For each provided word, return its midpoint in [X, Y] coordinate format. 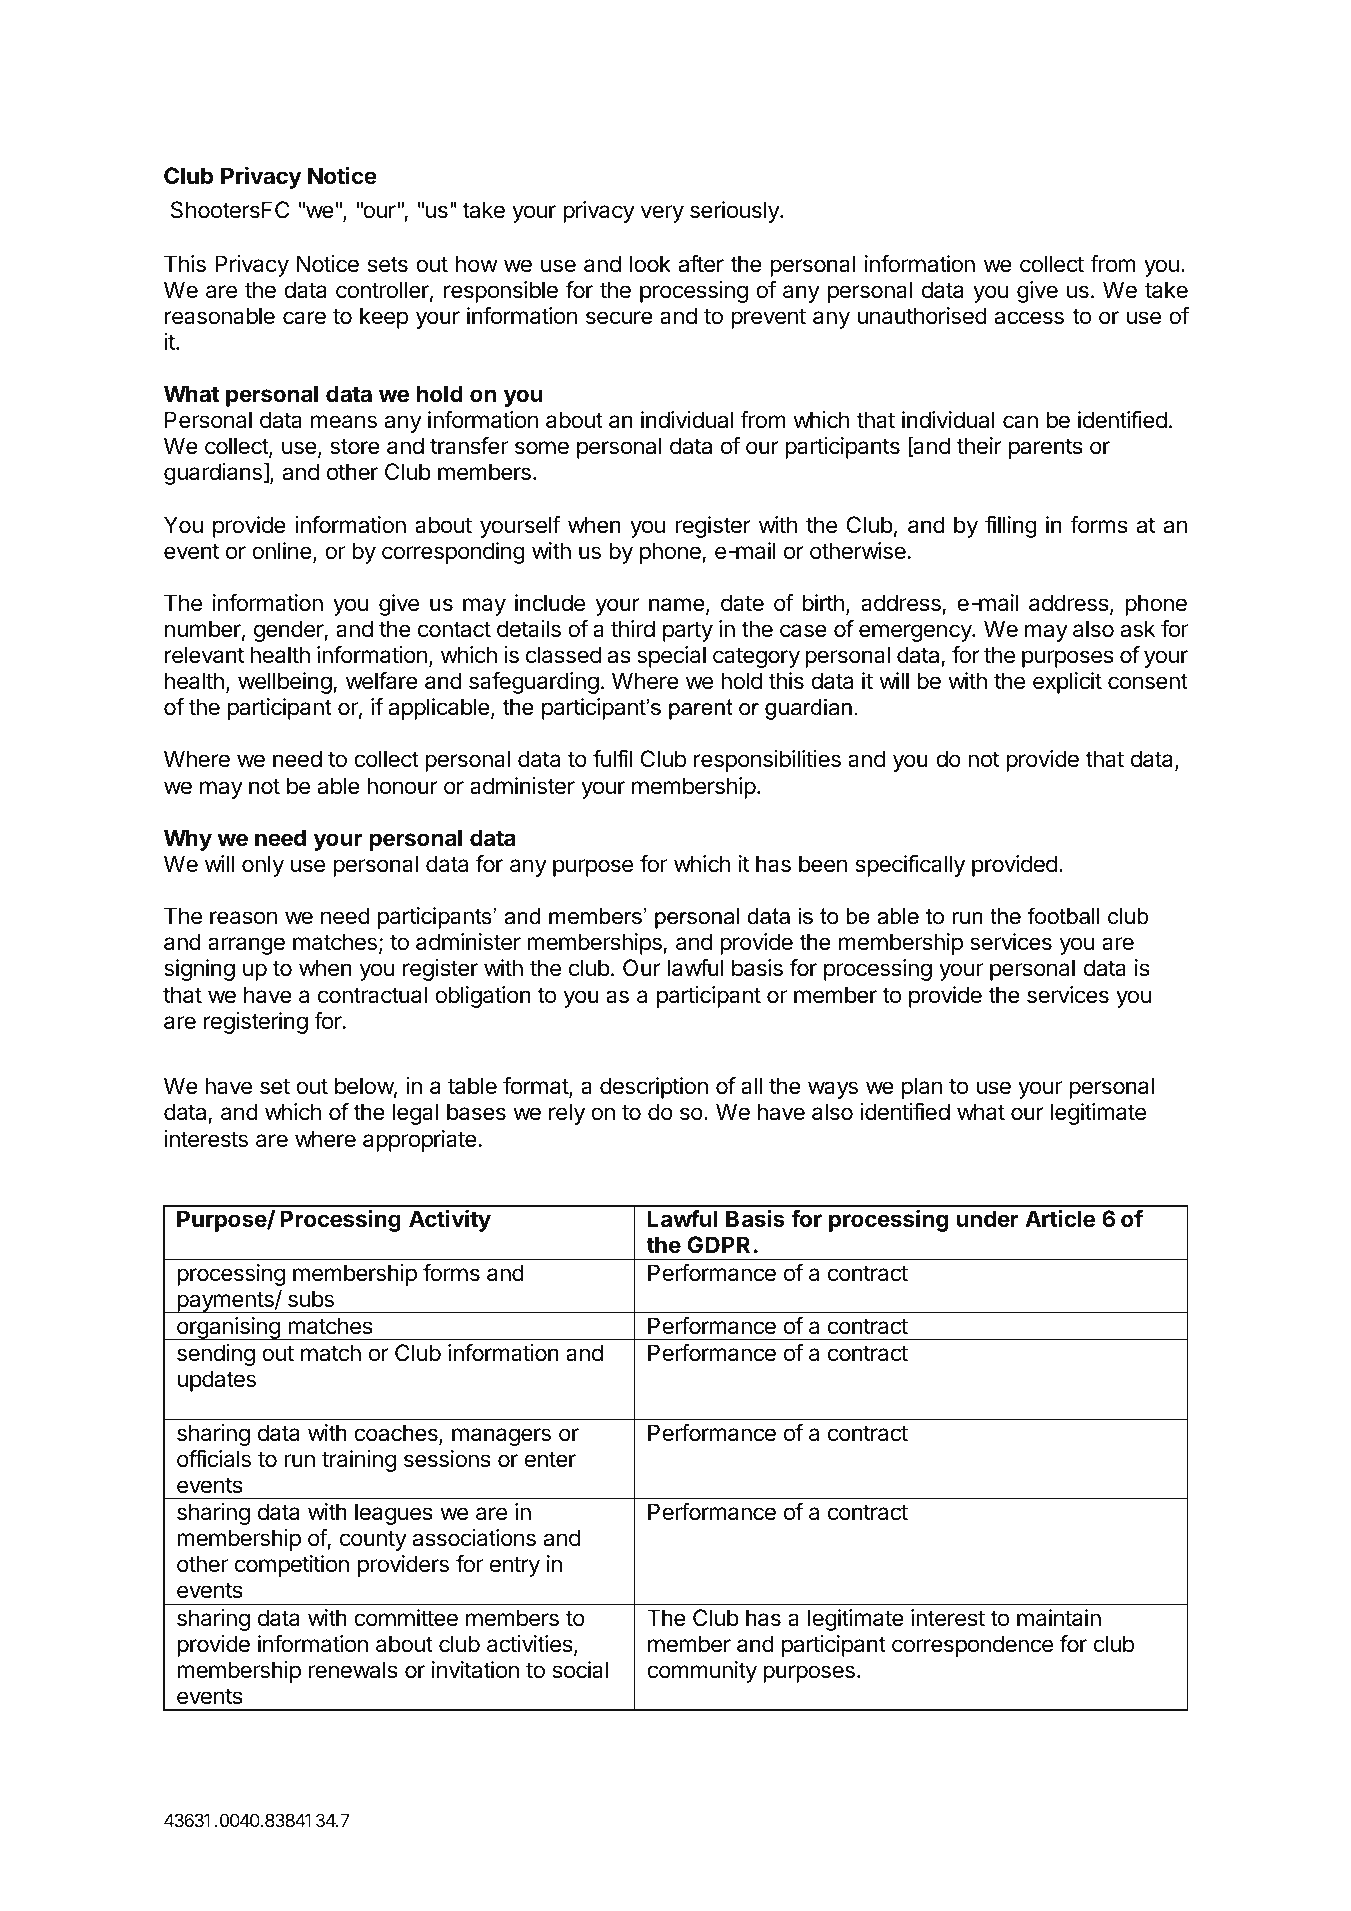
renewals [353, 1670]
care [304, 318]
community [702, 1672]
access [1029, 318]
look [650, 264]
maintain [1059, 1618]
